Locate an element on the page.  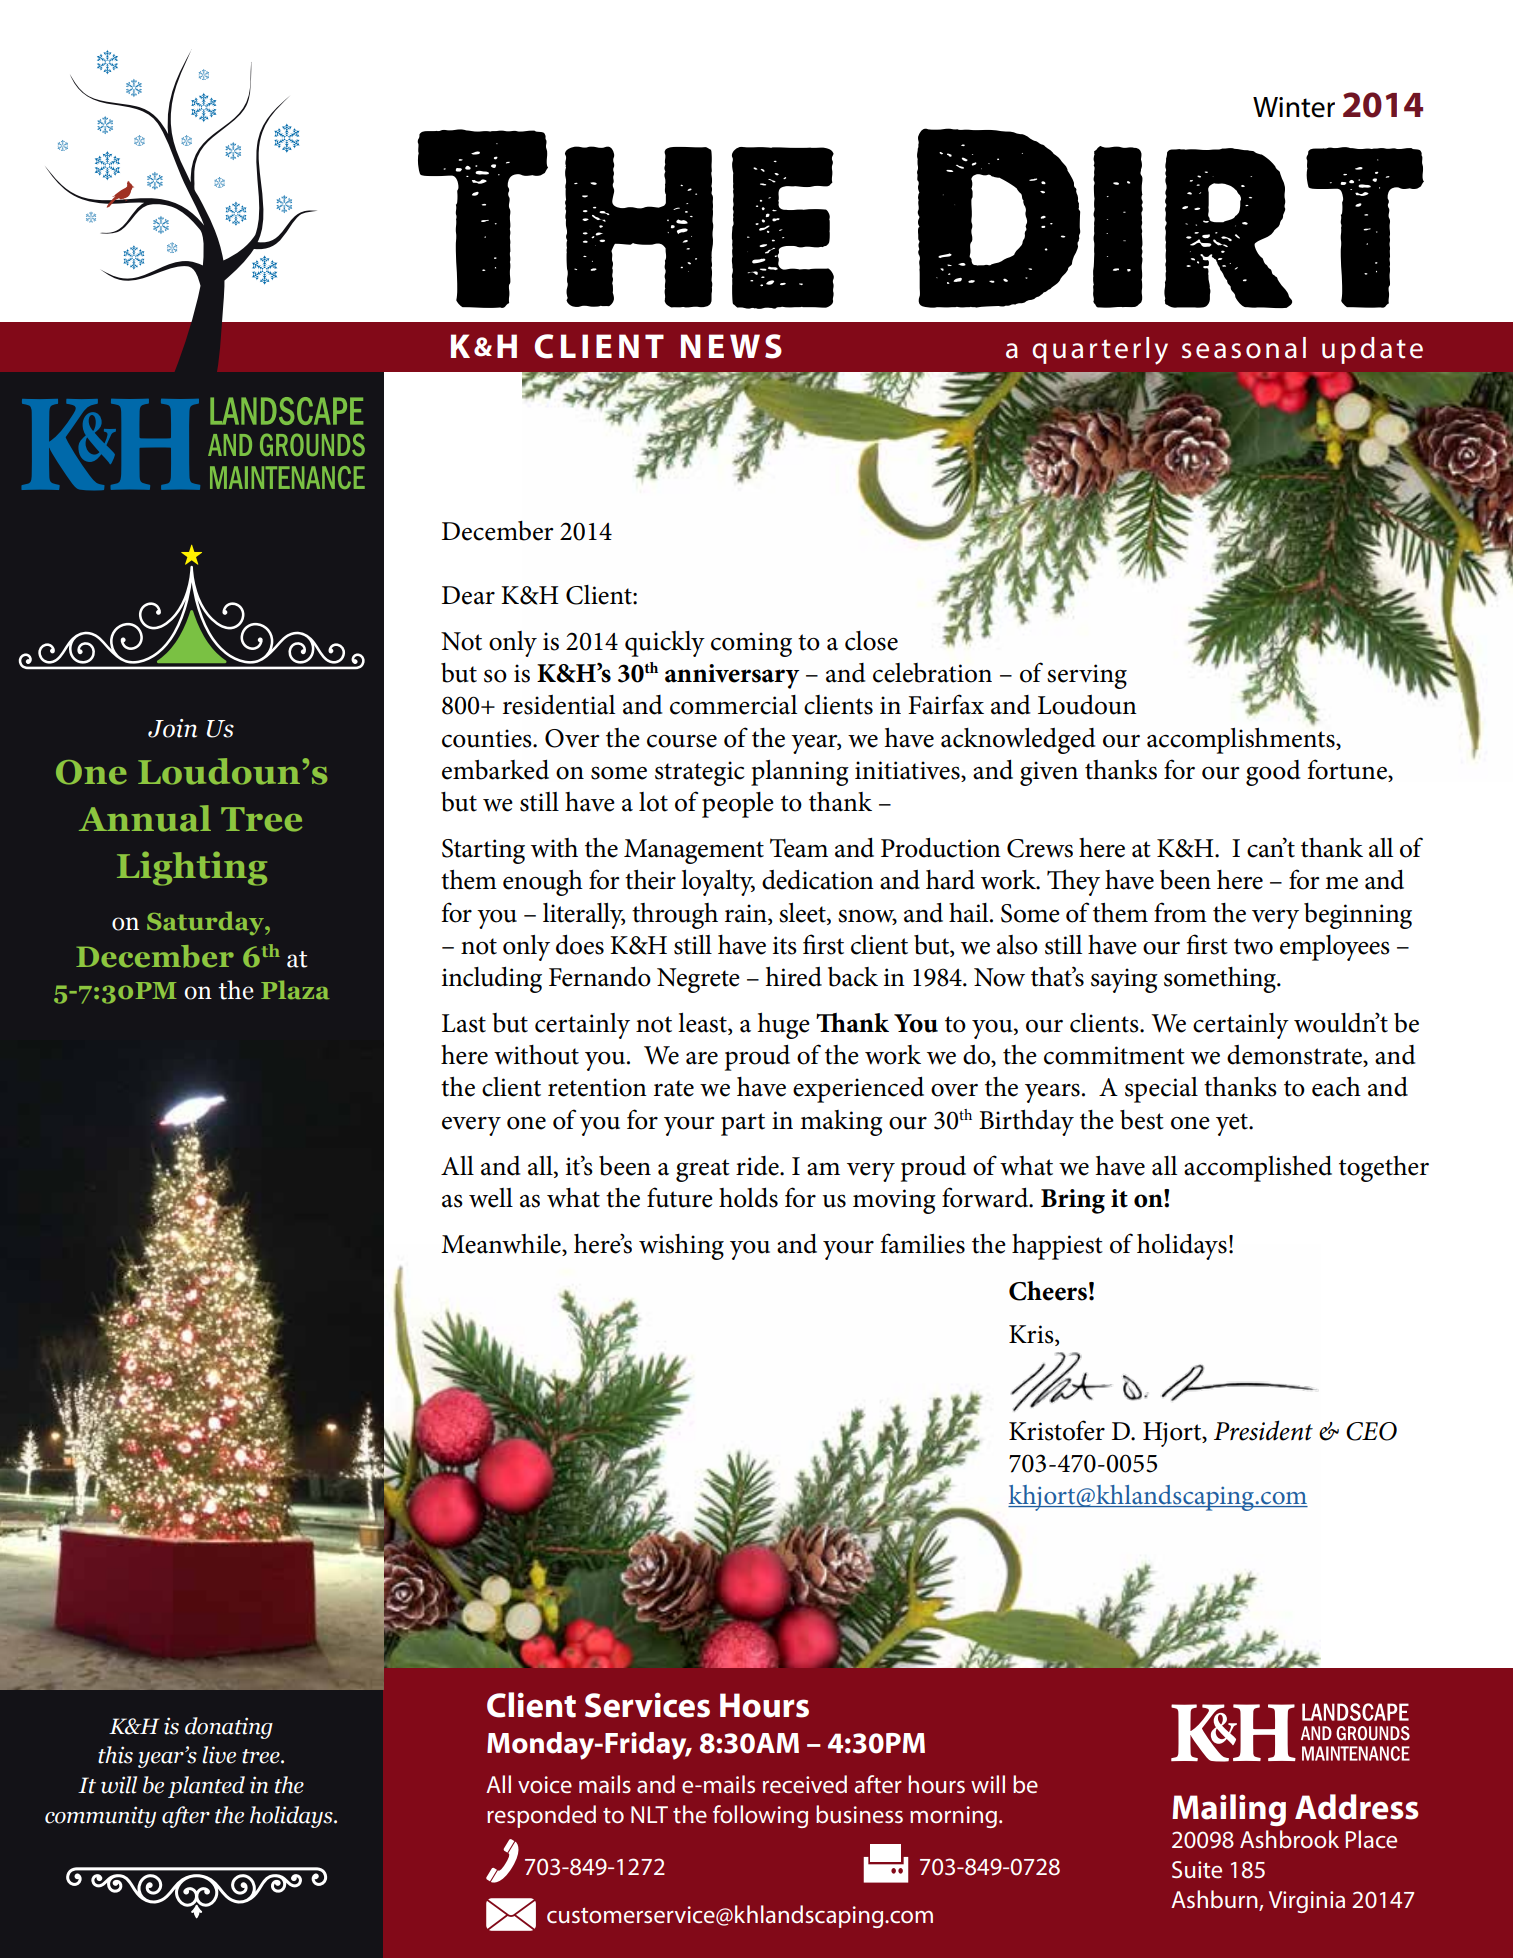
following is located at coordinates (760, 1816).
